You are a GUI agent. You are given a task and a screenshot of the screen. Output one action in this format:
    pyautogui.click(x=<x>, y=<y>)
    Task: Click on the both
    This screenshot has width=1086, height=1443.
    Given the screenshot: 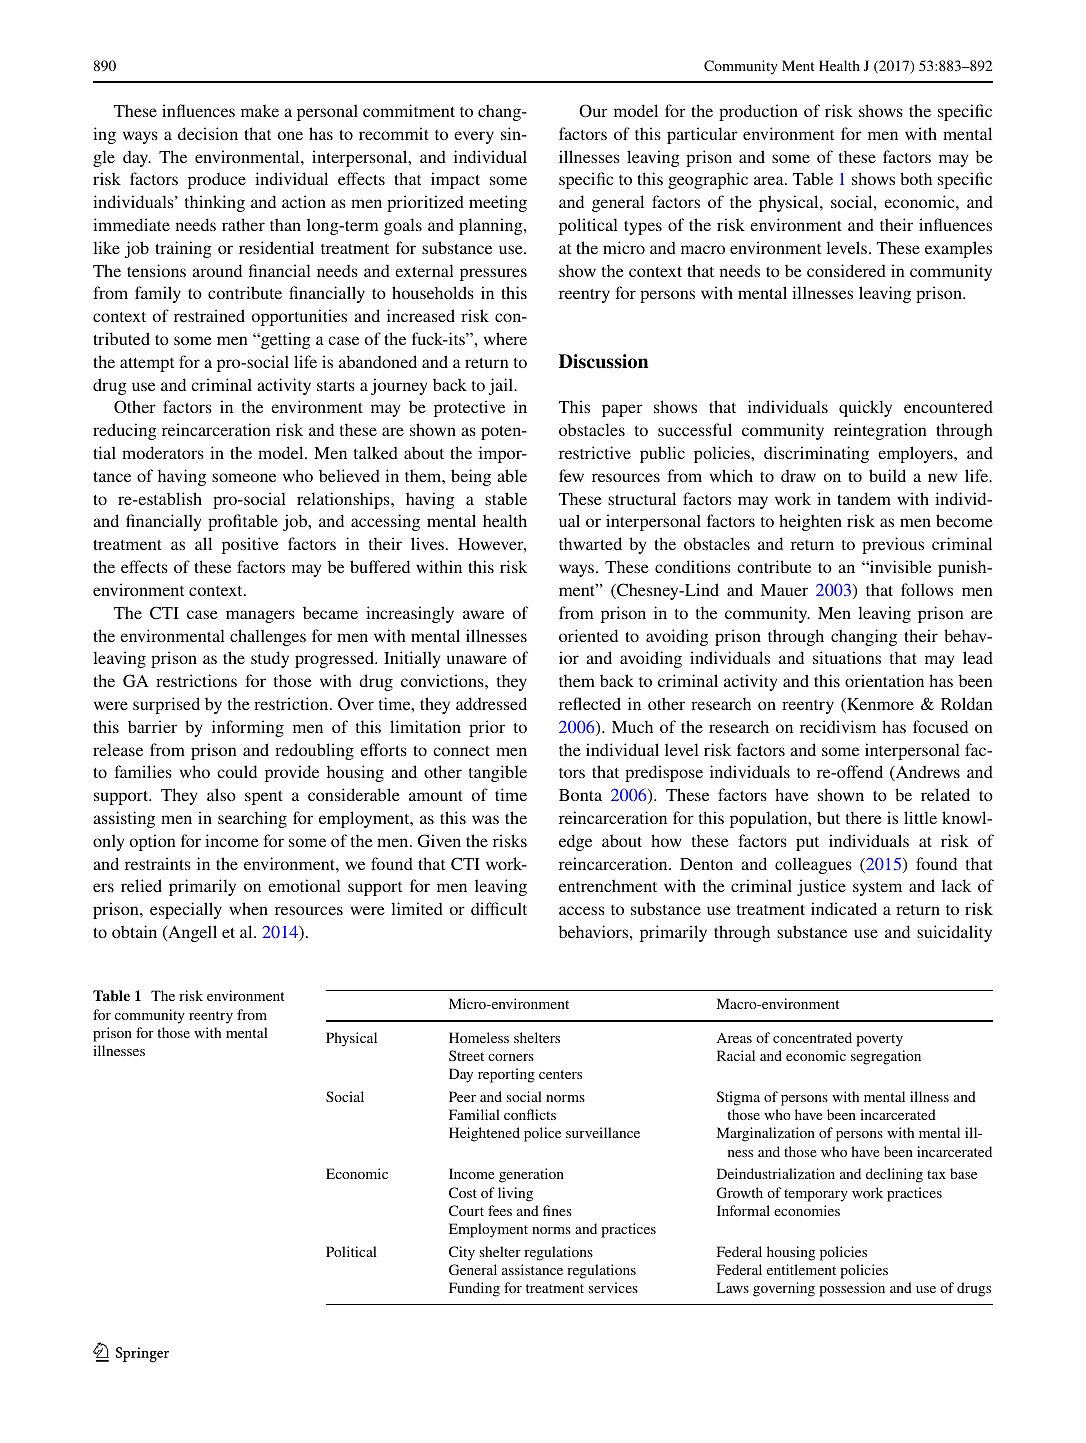 What is the action you would take?
    pyautogui.click(x=916, y=178)
